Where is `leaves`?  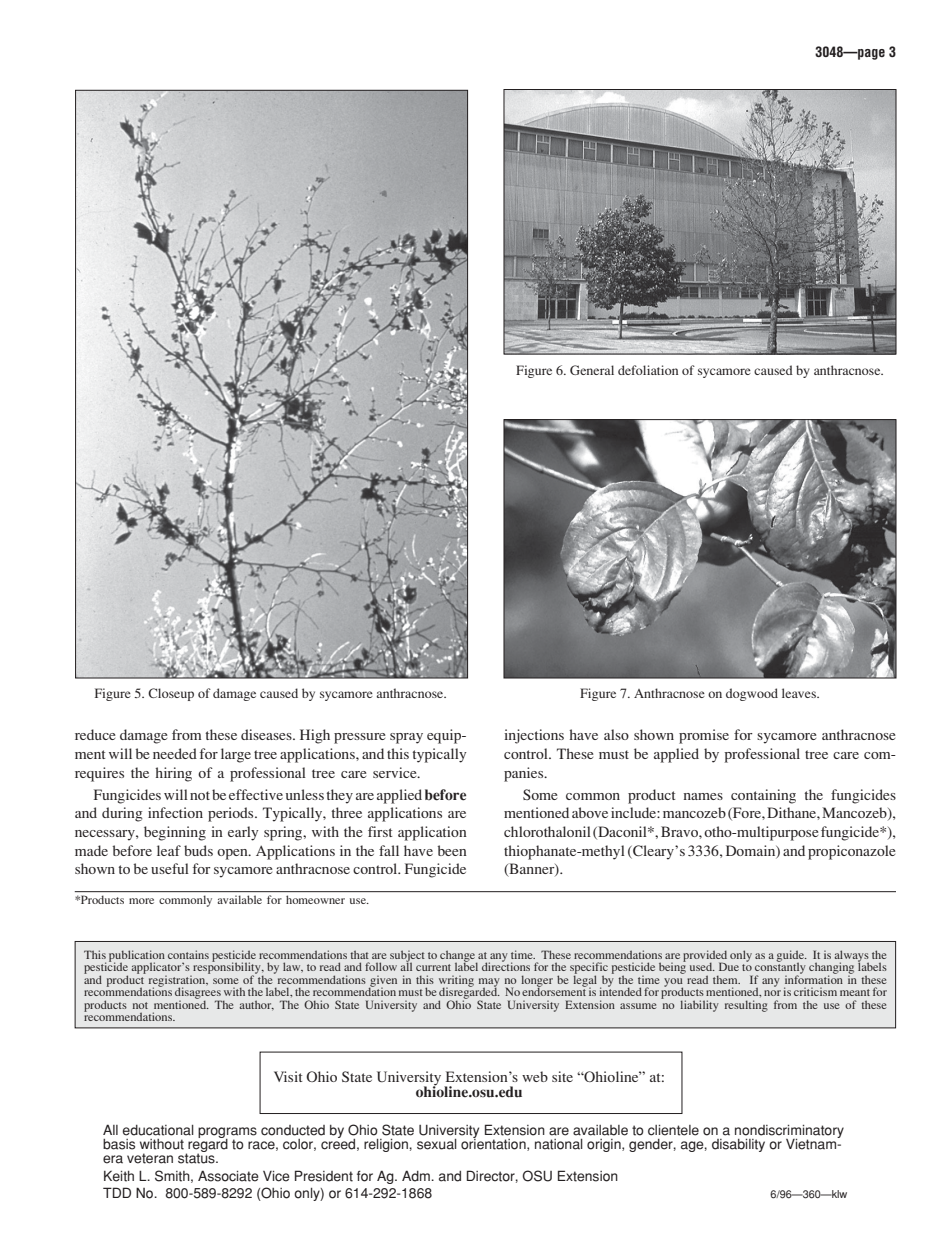
leaves is located at coordinates (800, 693).
